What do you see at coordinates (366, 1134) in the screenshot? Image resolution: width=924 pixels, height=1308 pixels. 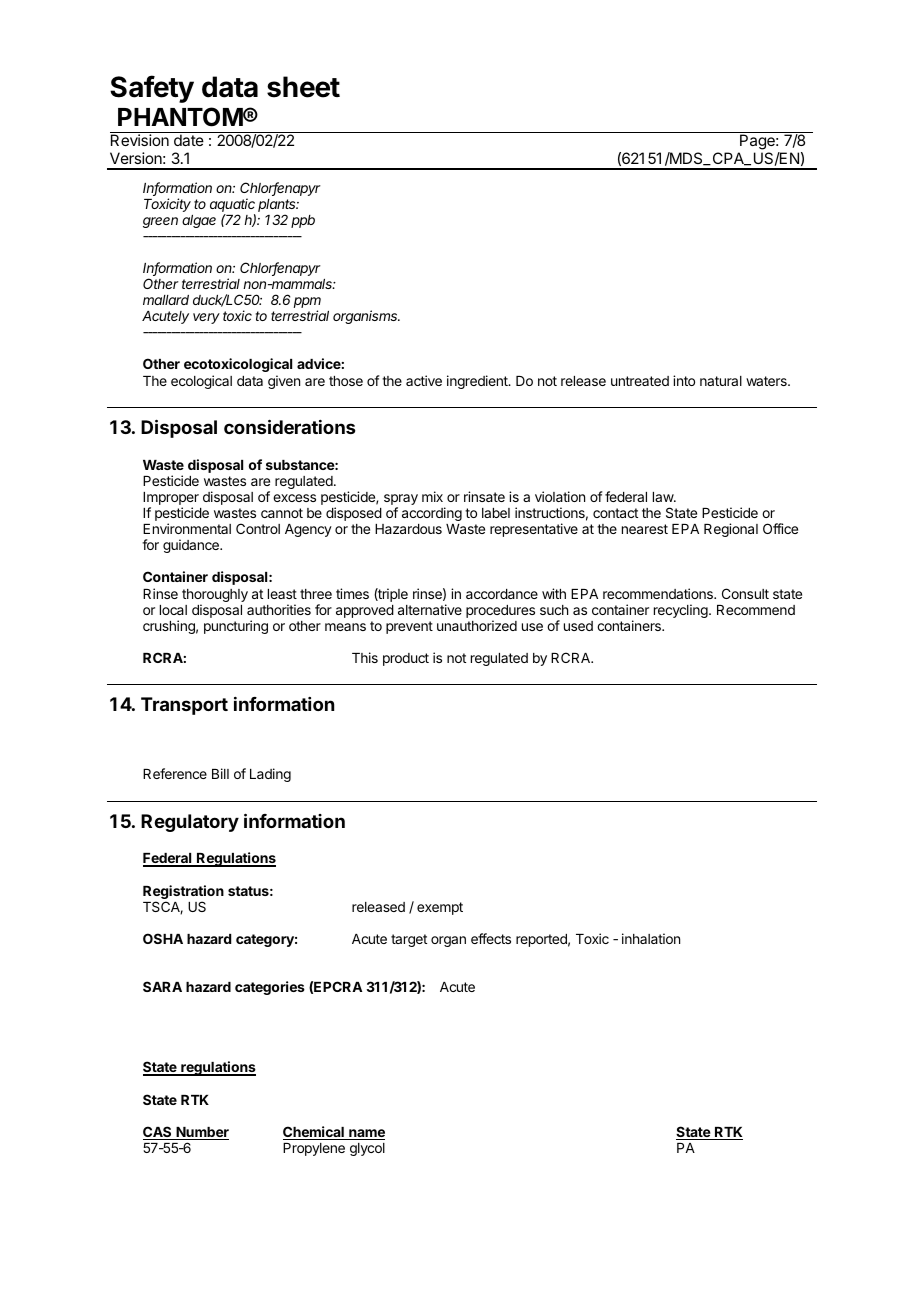 I see `name` at bounding box center [366, 1134].
